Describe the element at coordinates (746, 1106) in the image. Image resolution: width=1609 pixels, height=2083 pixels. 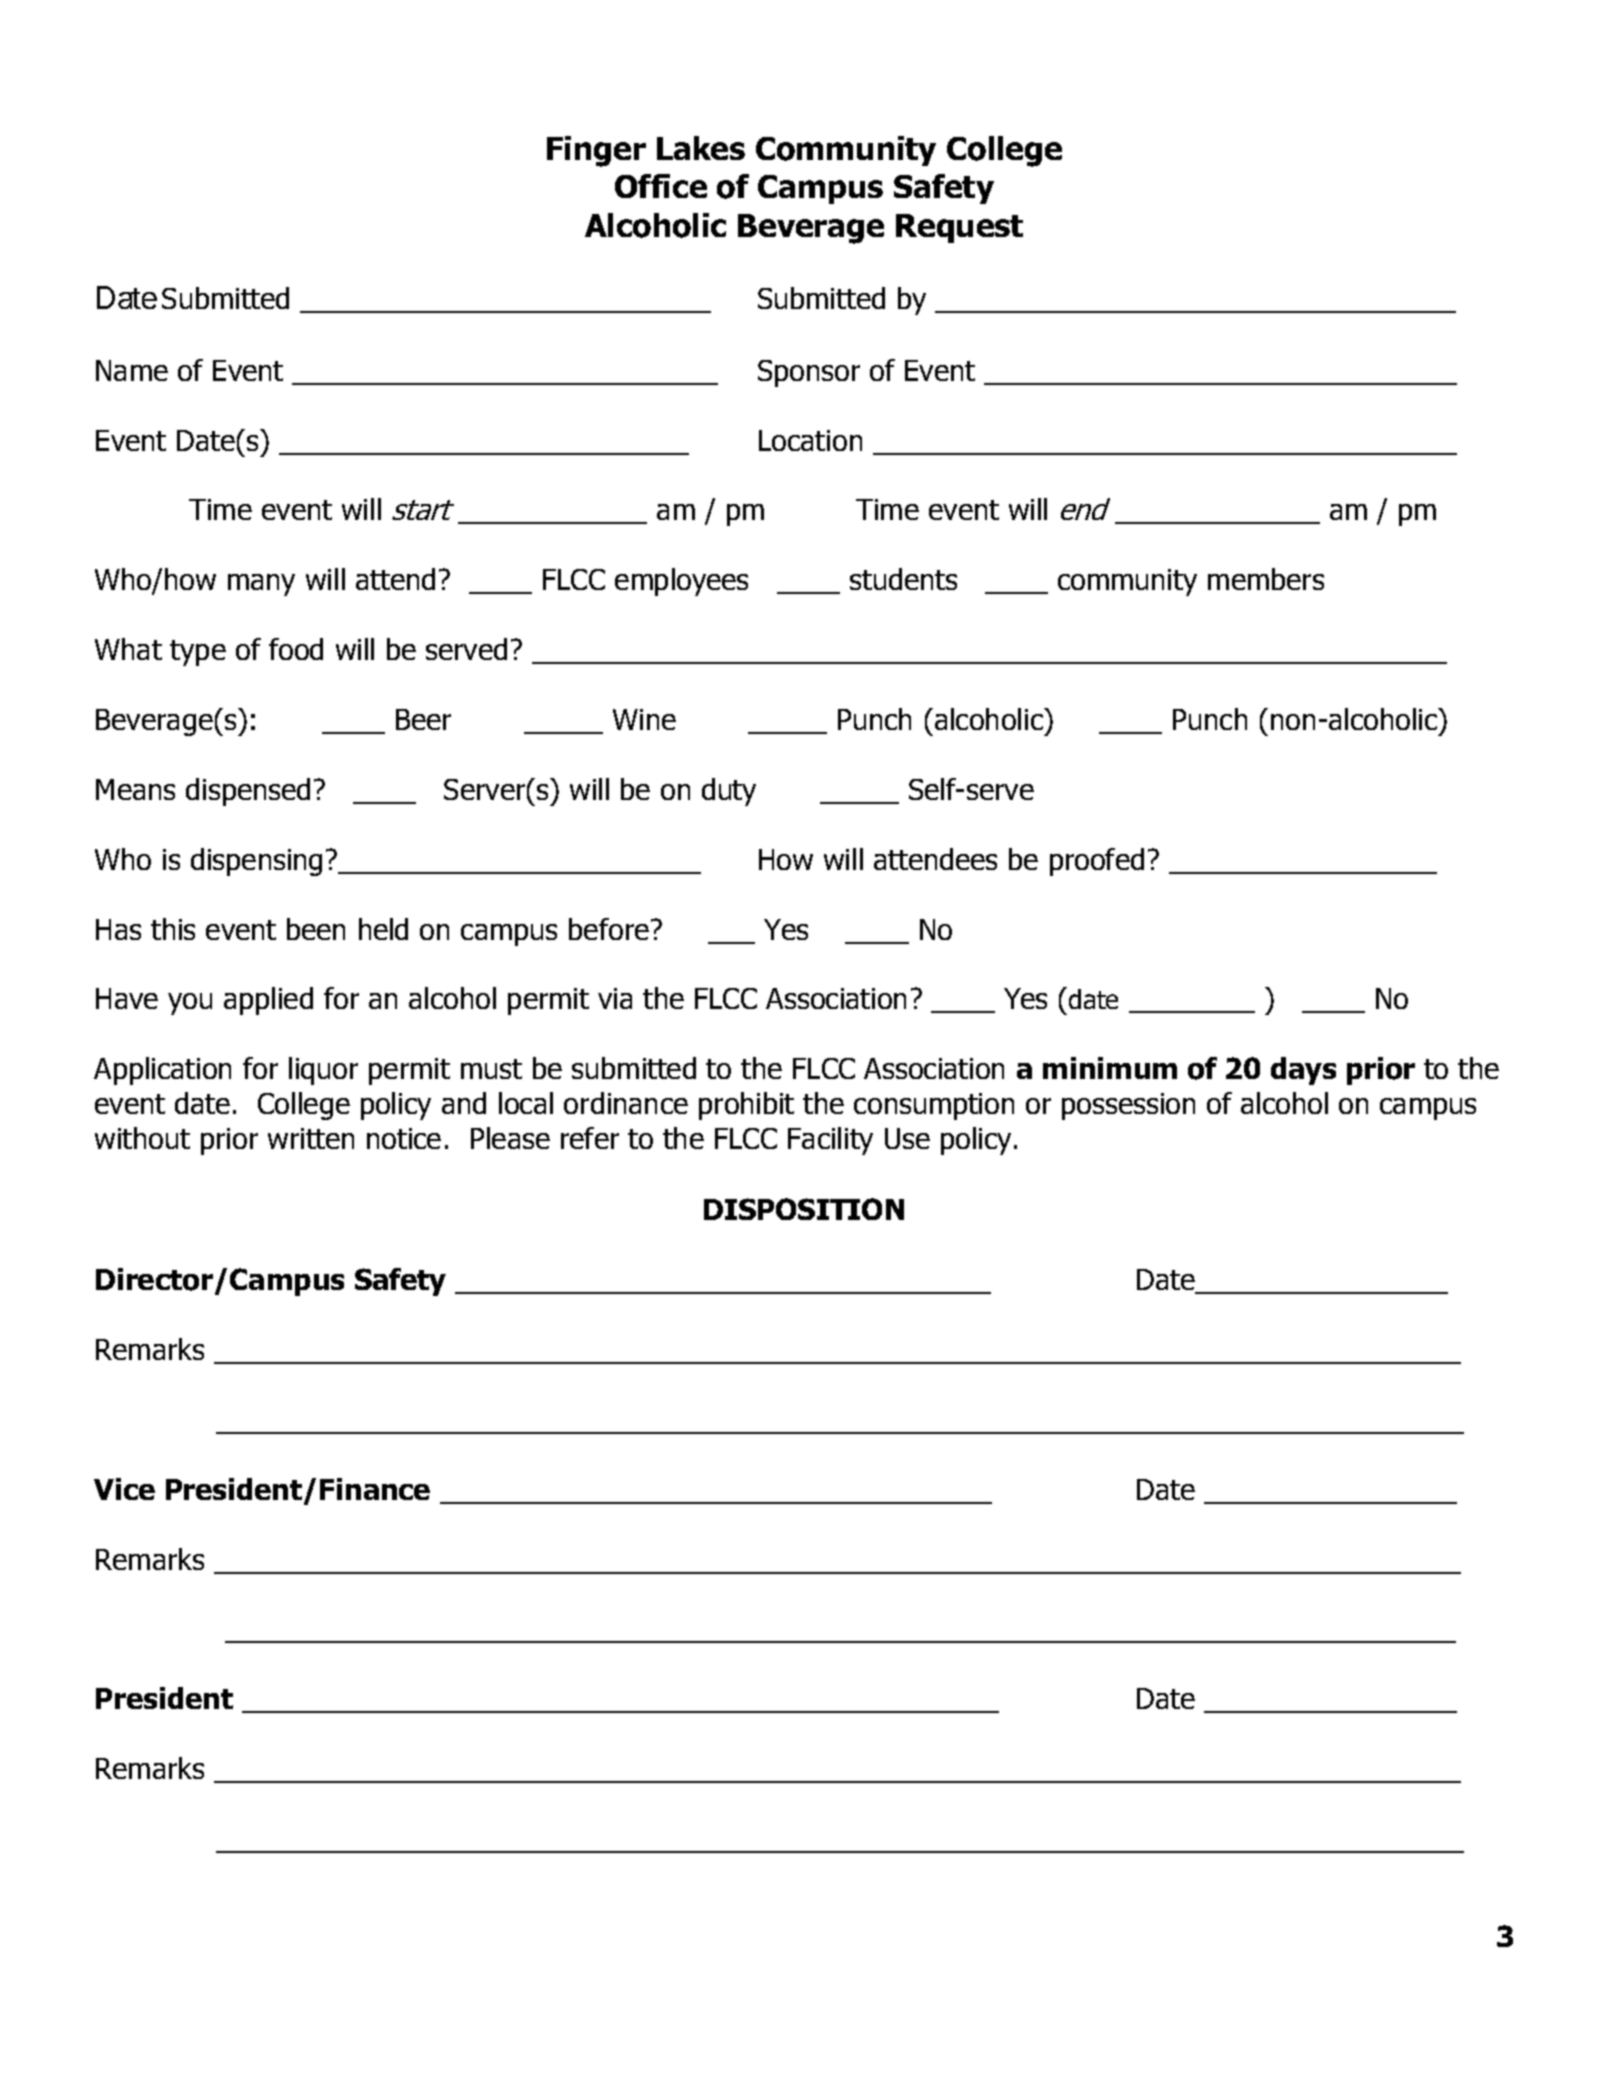
I see `prohibit` at that location.
